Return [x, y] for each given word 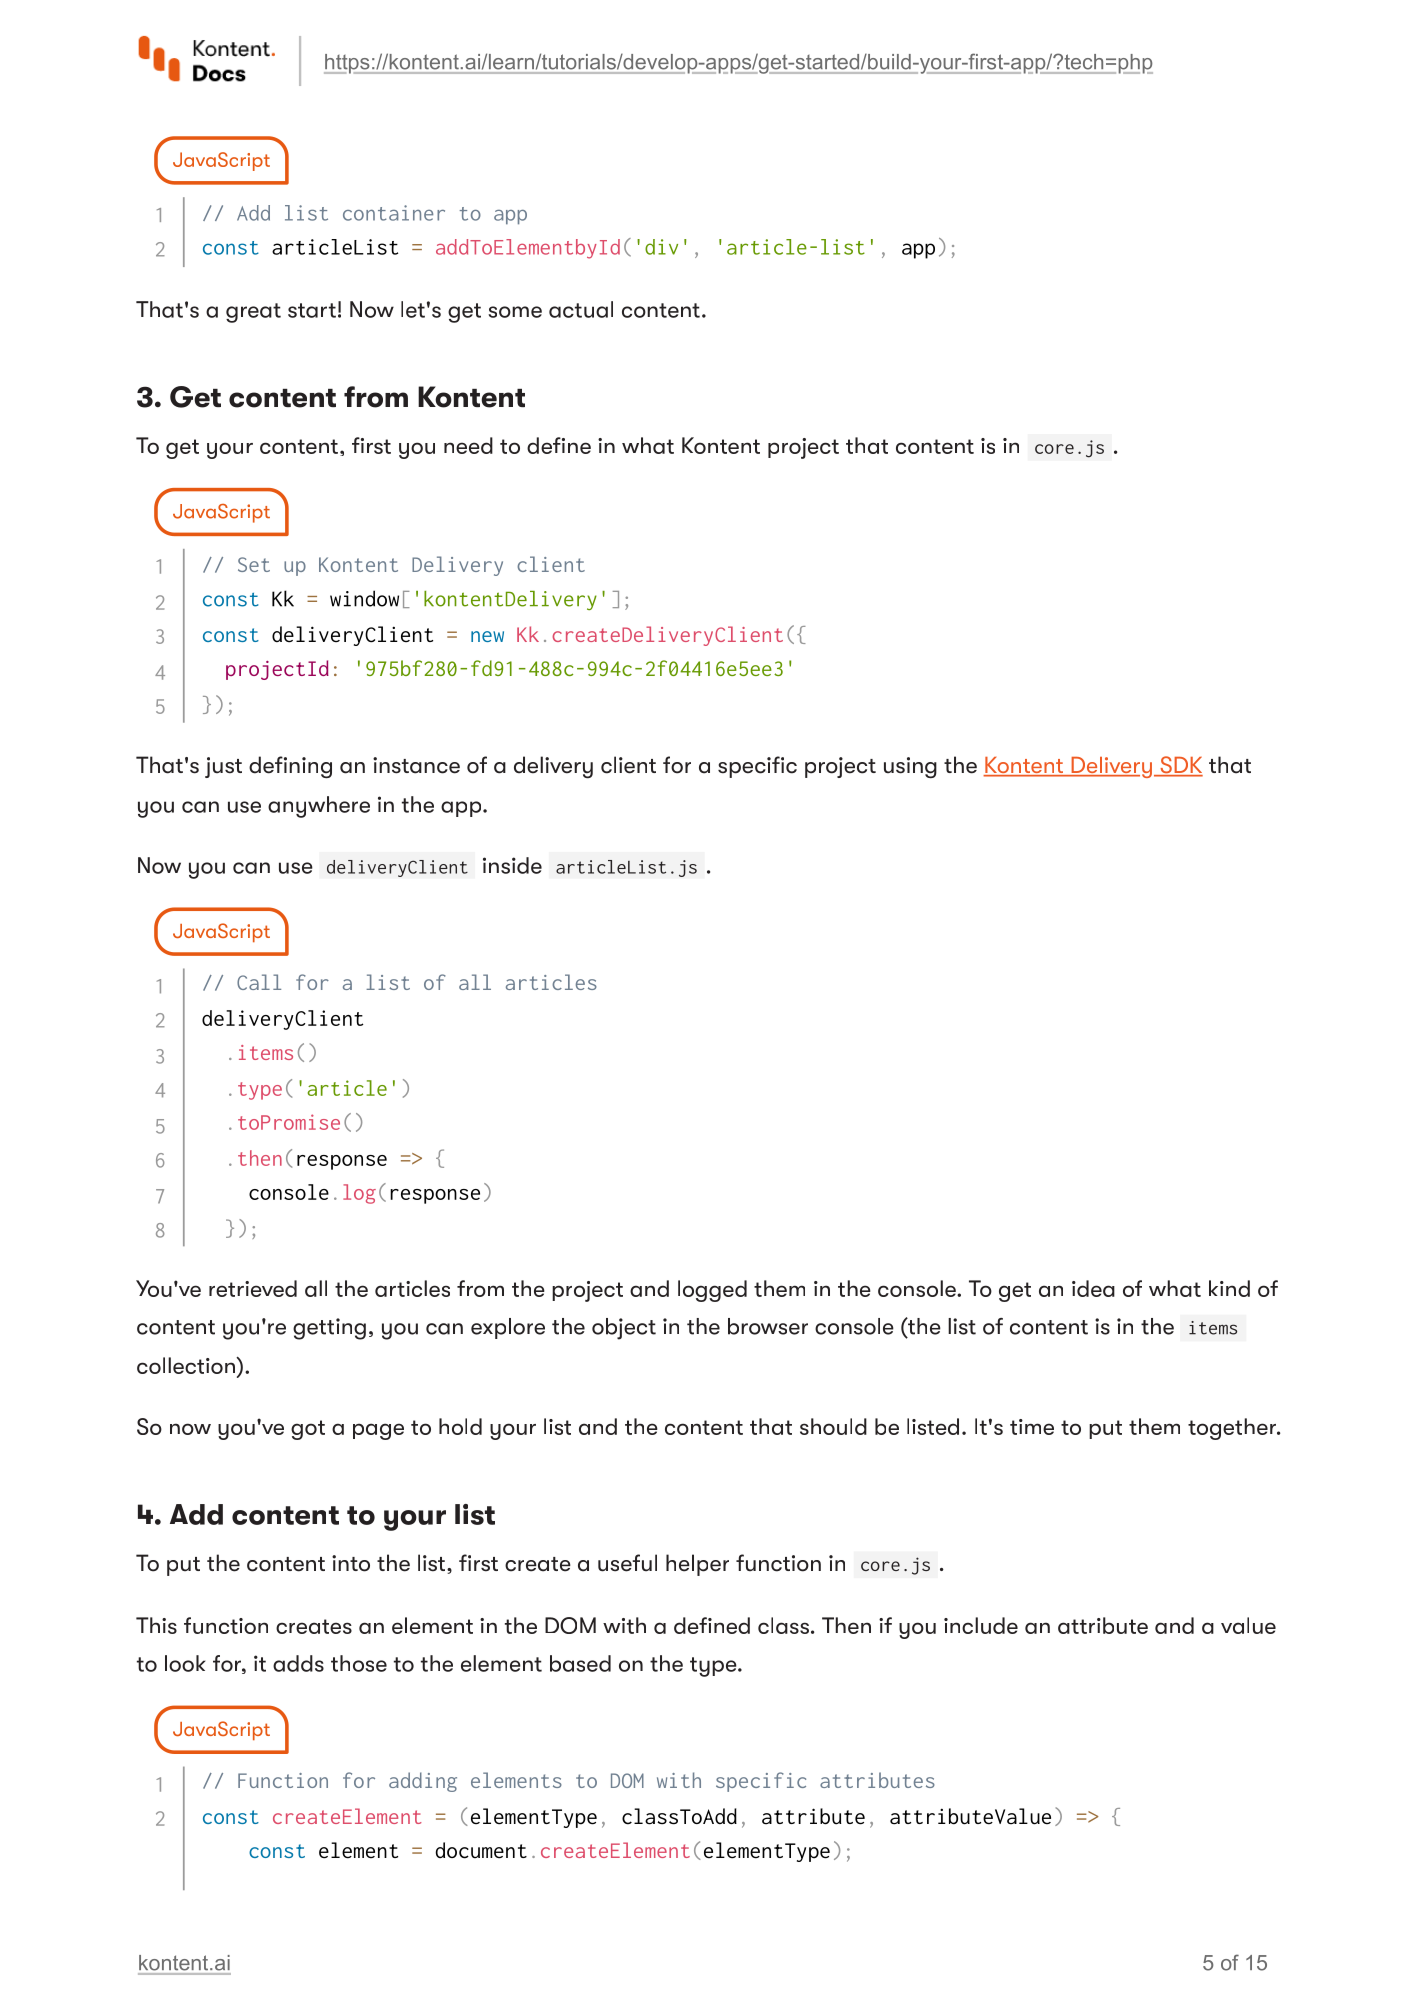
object [624, 1329]
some [515, 312]
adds [298, 1663]
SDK [1180, 766]
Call [259, 982]
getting [329, 1329]
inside [512, 865]
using [910, 767]
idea [1093, 1288]
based [580, 1663]
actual [581, 309]
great [253, 313]
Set [254, 564]
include [981, 1625]
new [487, 636]
